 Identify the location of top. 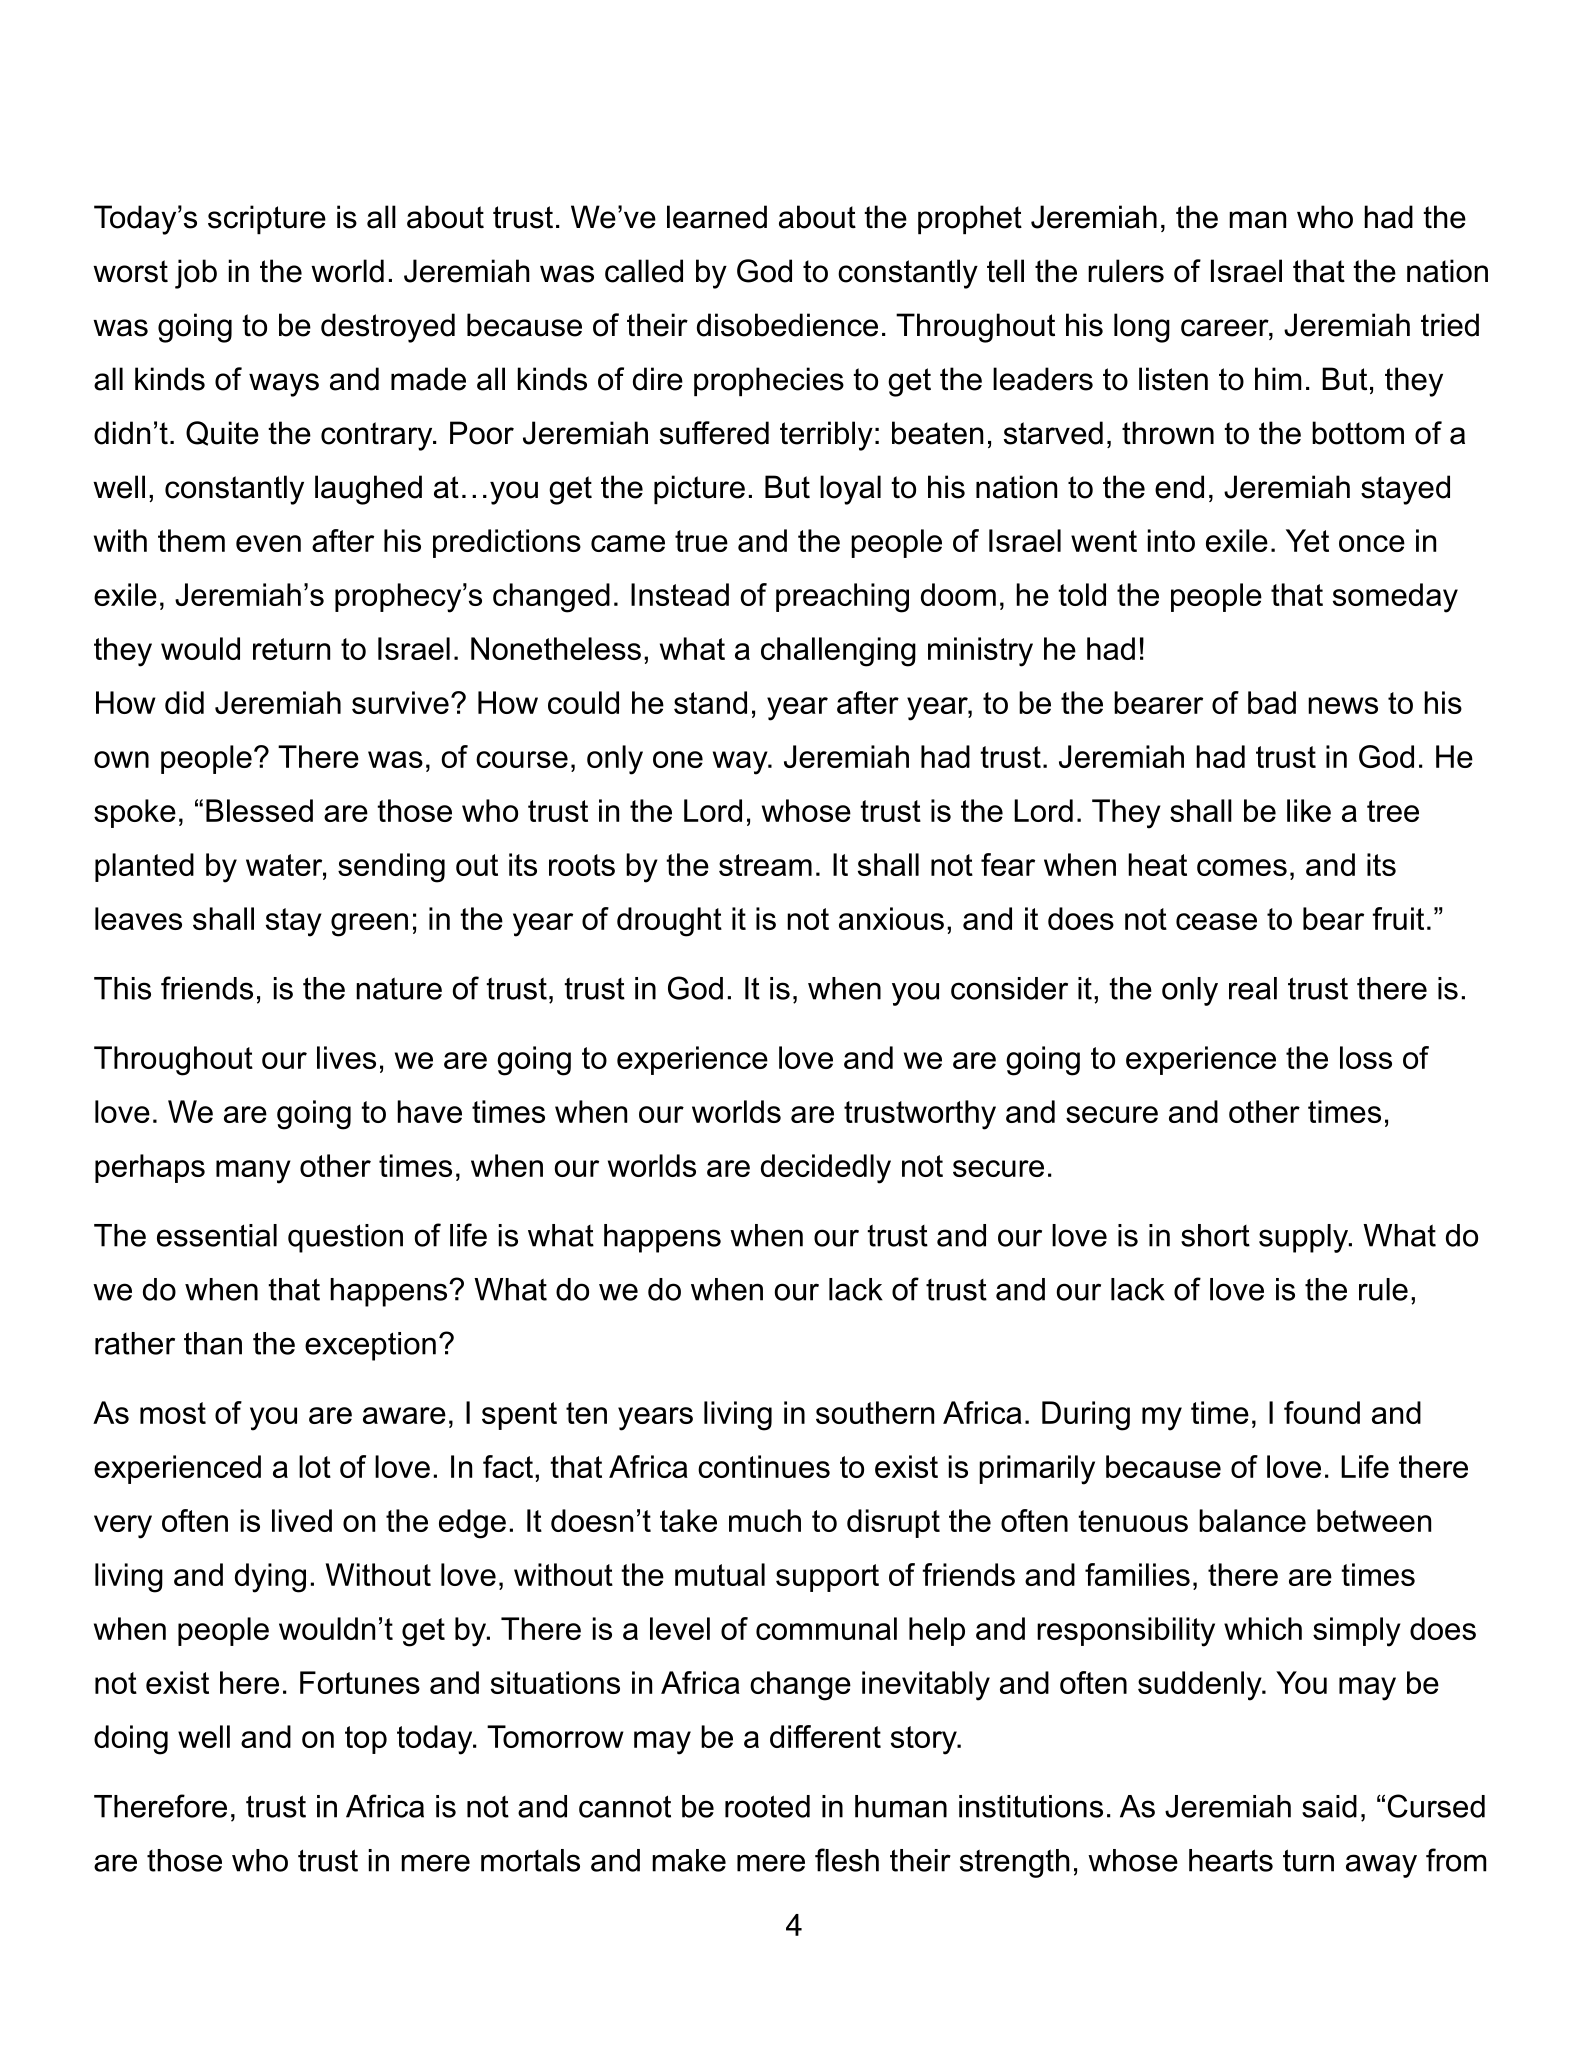
(366, 1740).
